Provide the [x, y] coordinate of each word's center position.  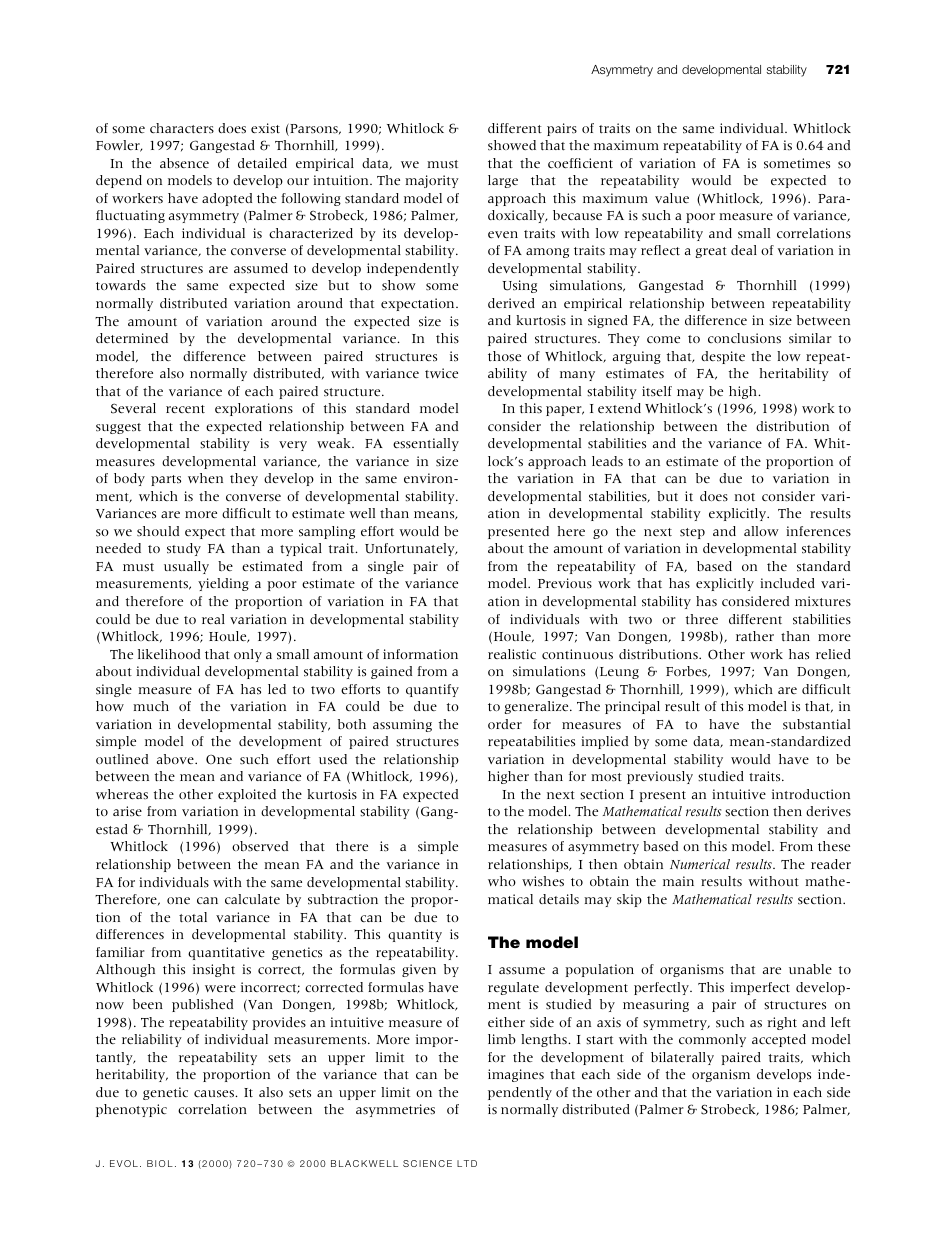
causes [215, 1094]
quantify [432, 690]
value [672, 198]
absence [184, 163]
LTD [467, 1163]
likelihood [169, 654]
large [503, 181]
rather [755, 636]
